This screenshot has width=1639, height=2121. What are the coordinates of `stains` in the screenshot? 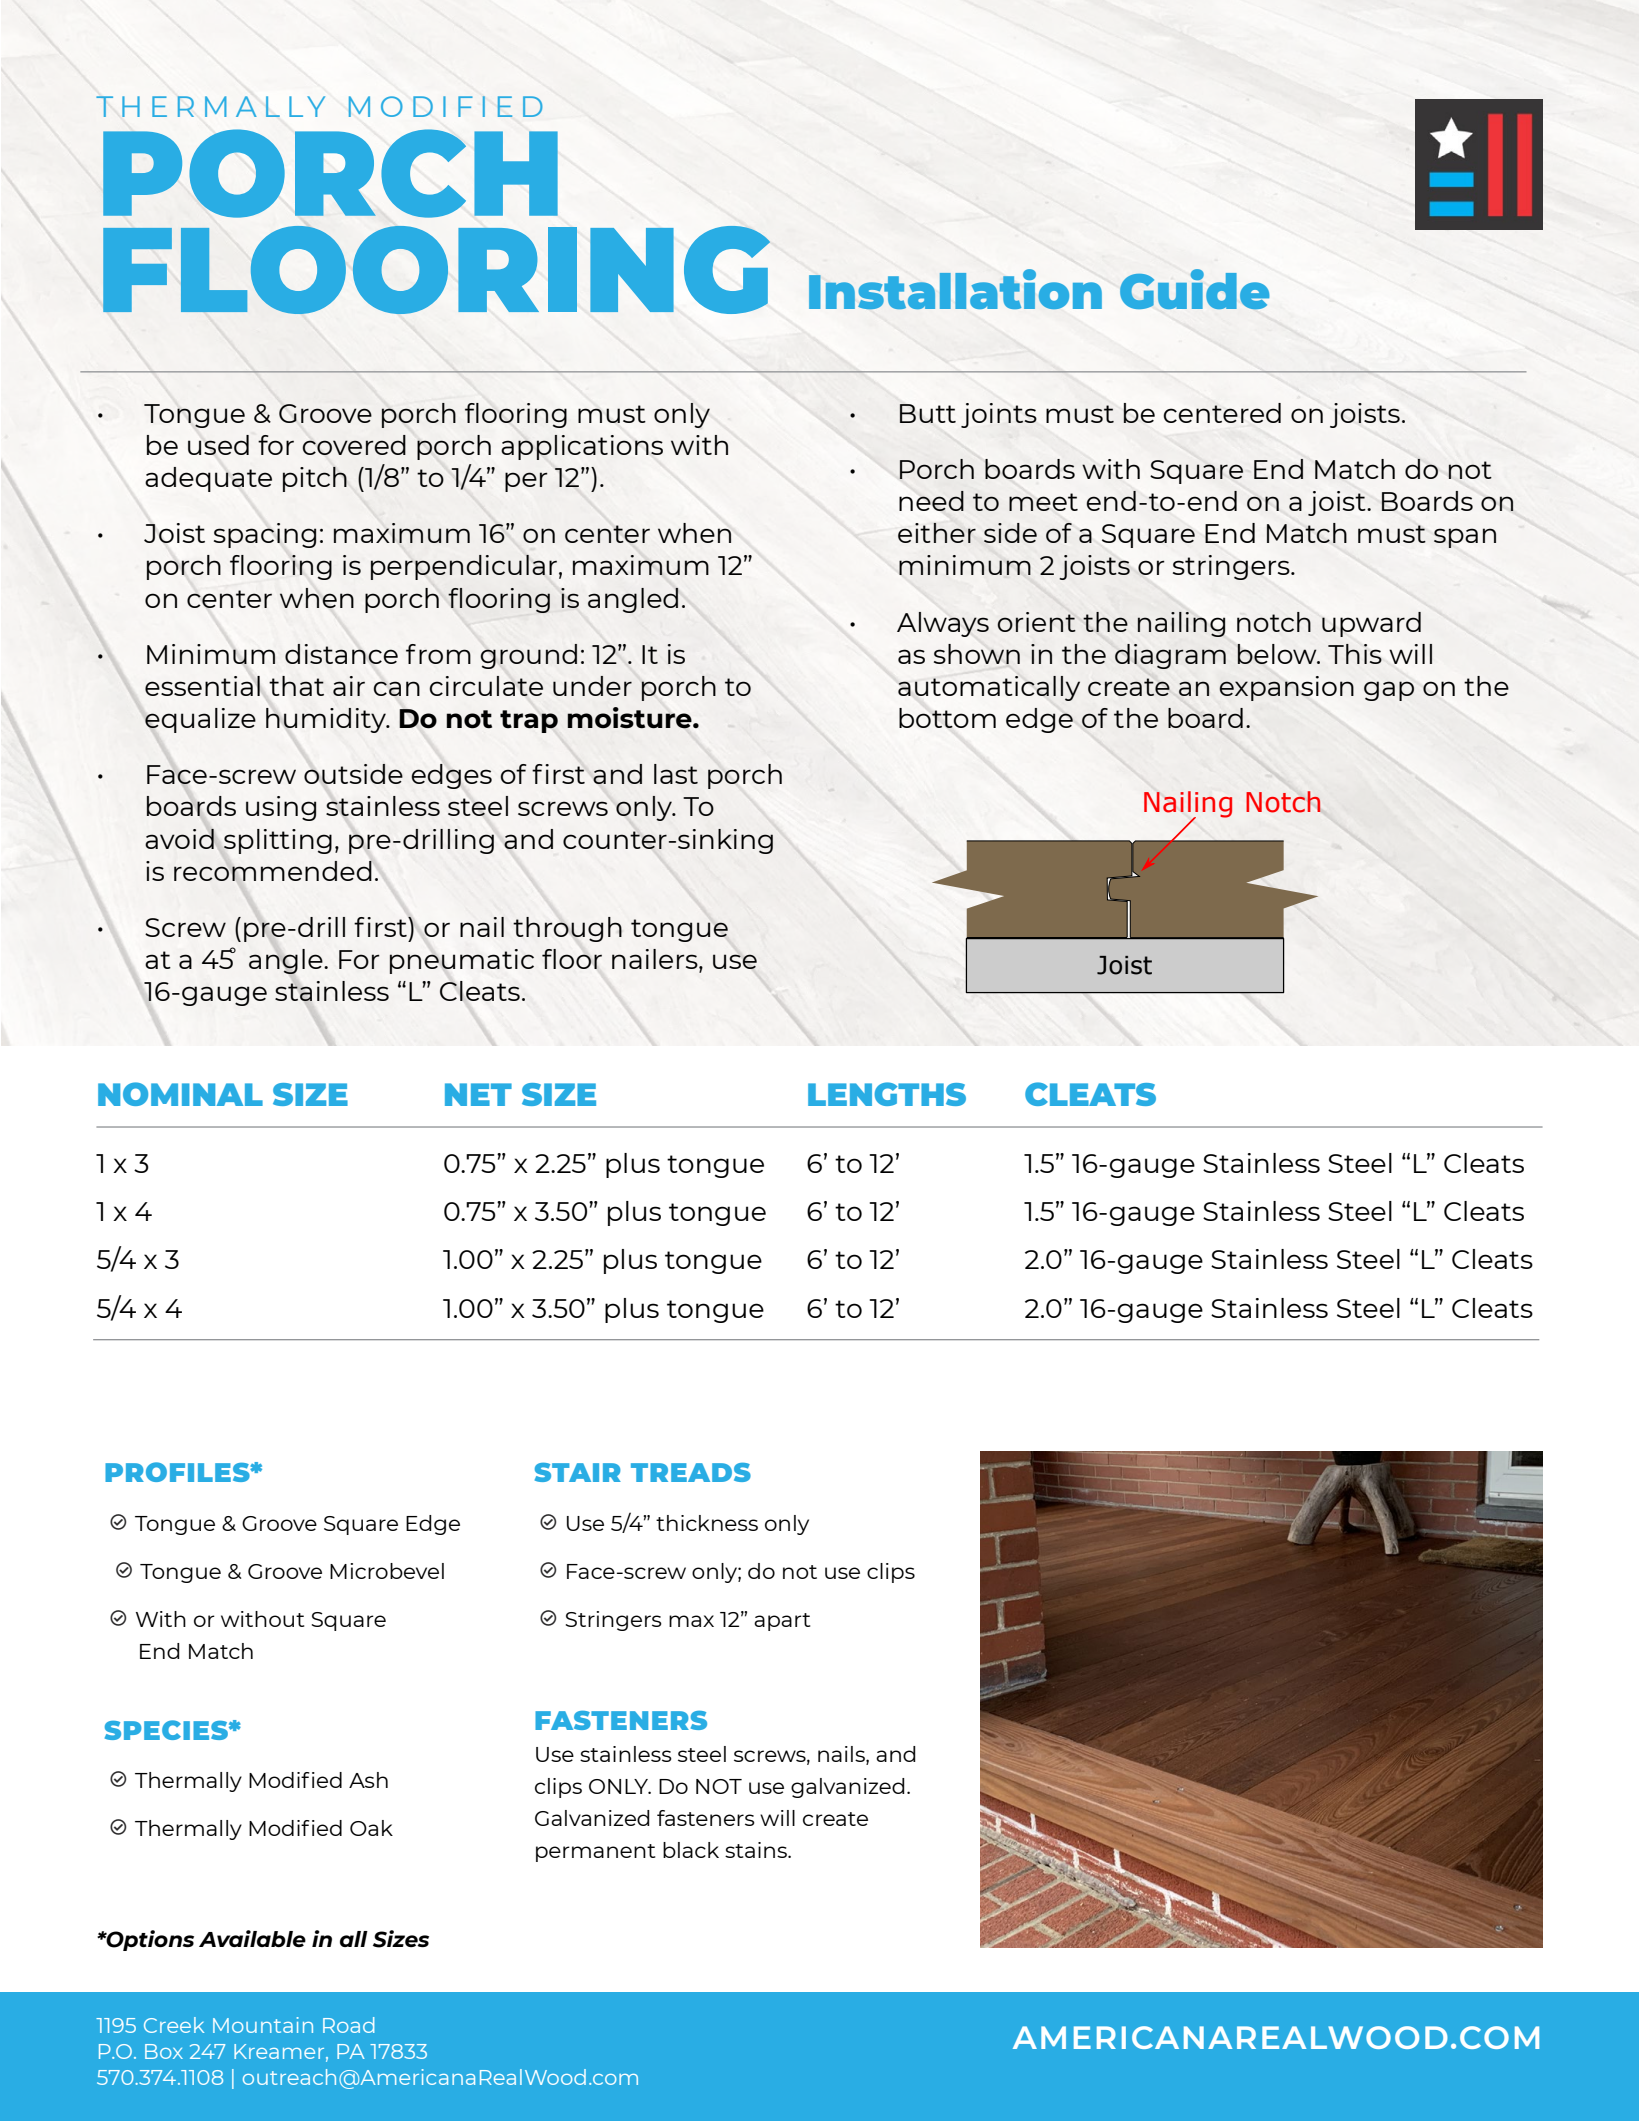 It's located at (757, 1850).
